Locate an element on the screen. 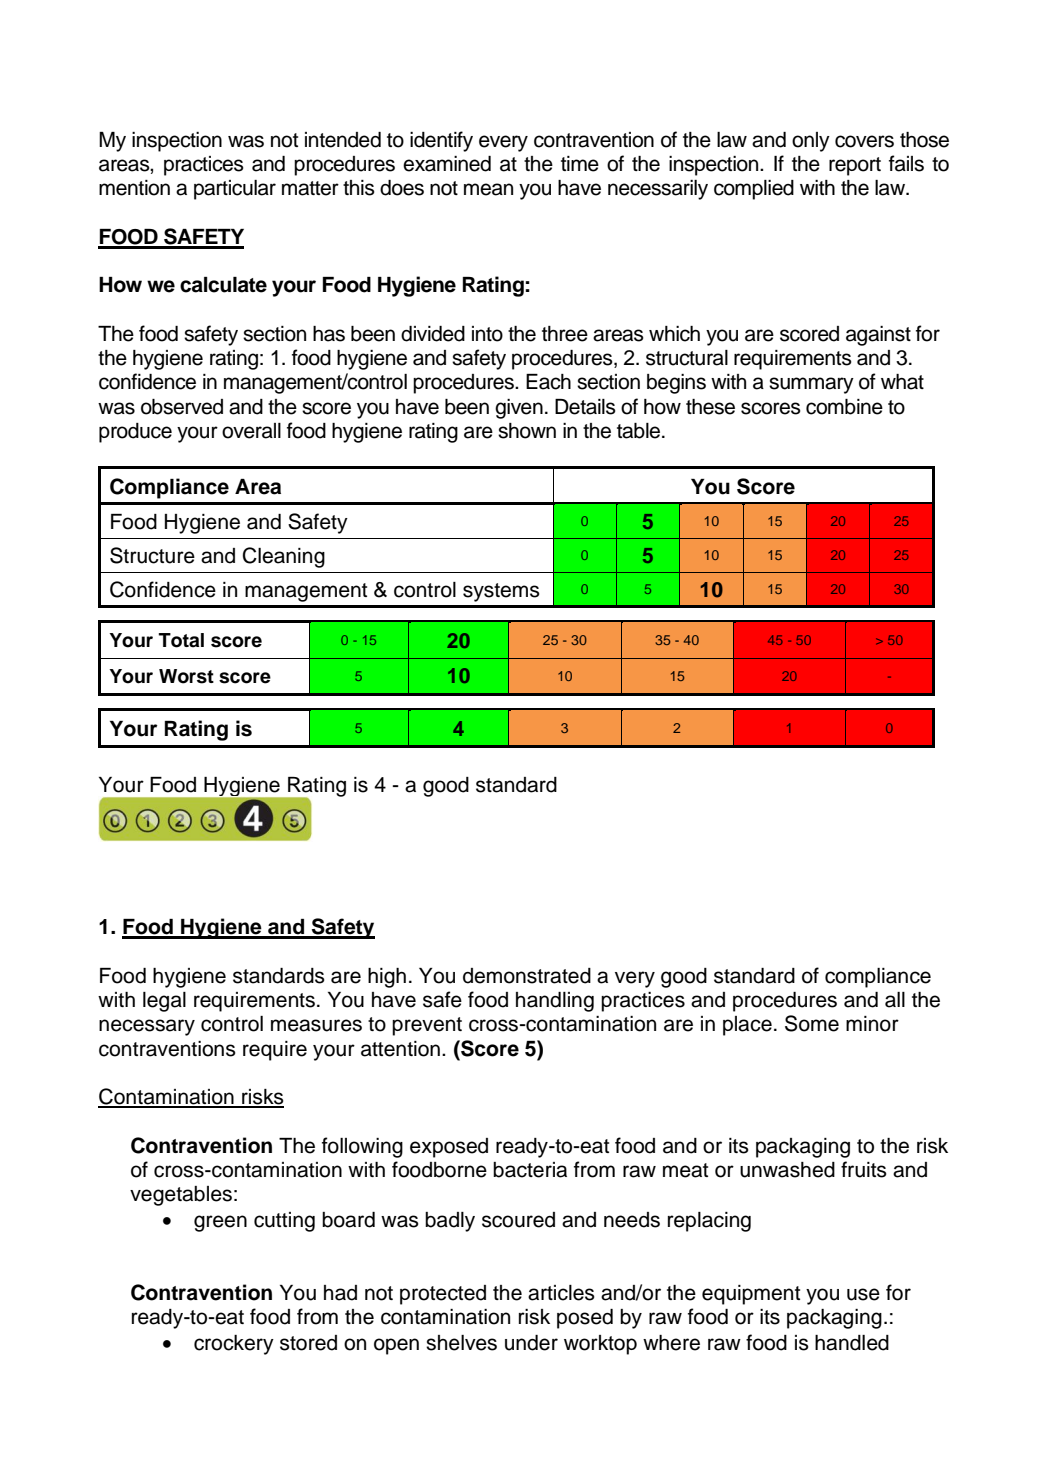 The height and width of the screenshot is (1481, 1048). crockery is located at coordinates (234, 1345).
